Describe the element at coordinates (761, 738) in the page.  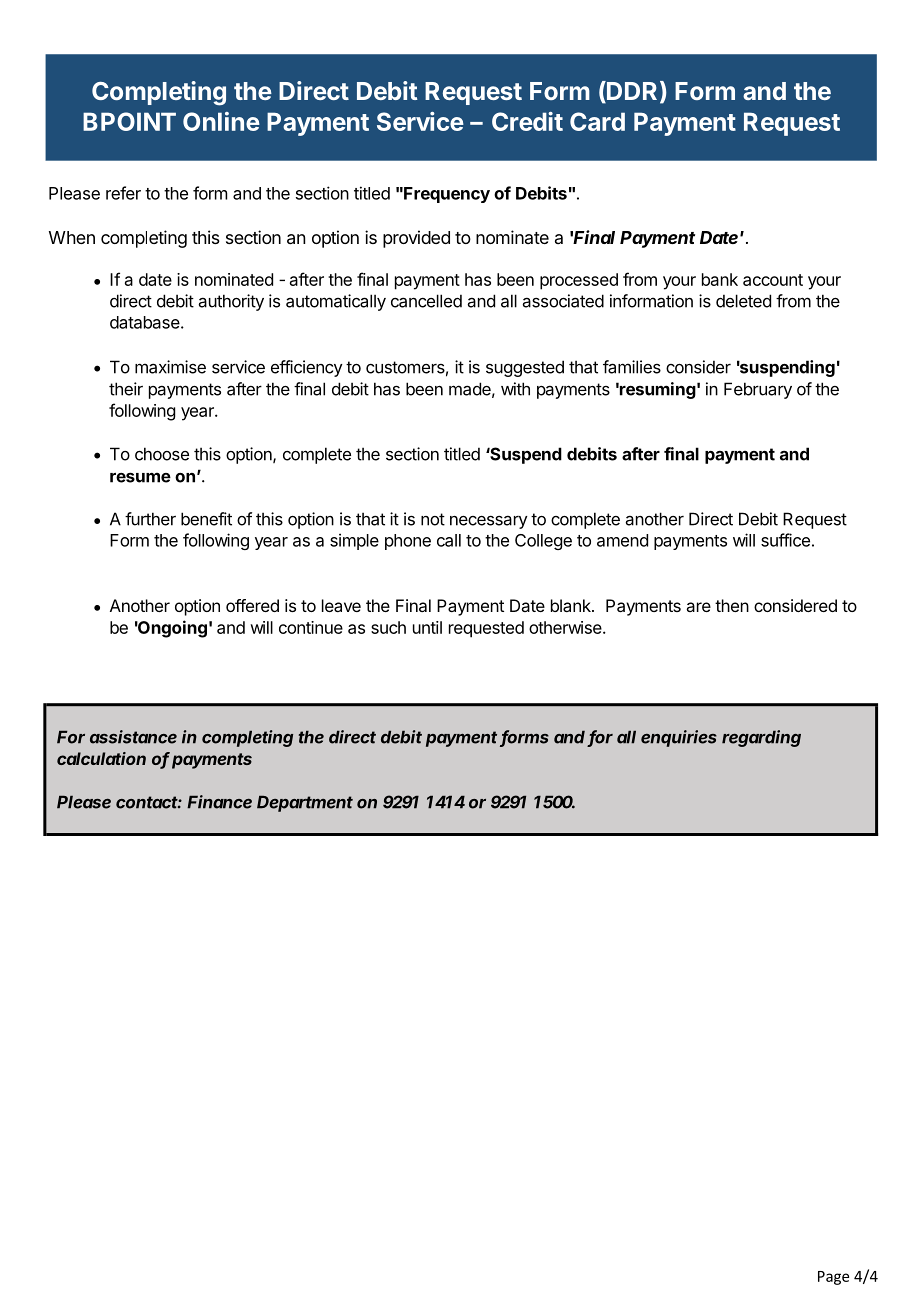
I see `regarding` at that location.
